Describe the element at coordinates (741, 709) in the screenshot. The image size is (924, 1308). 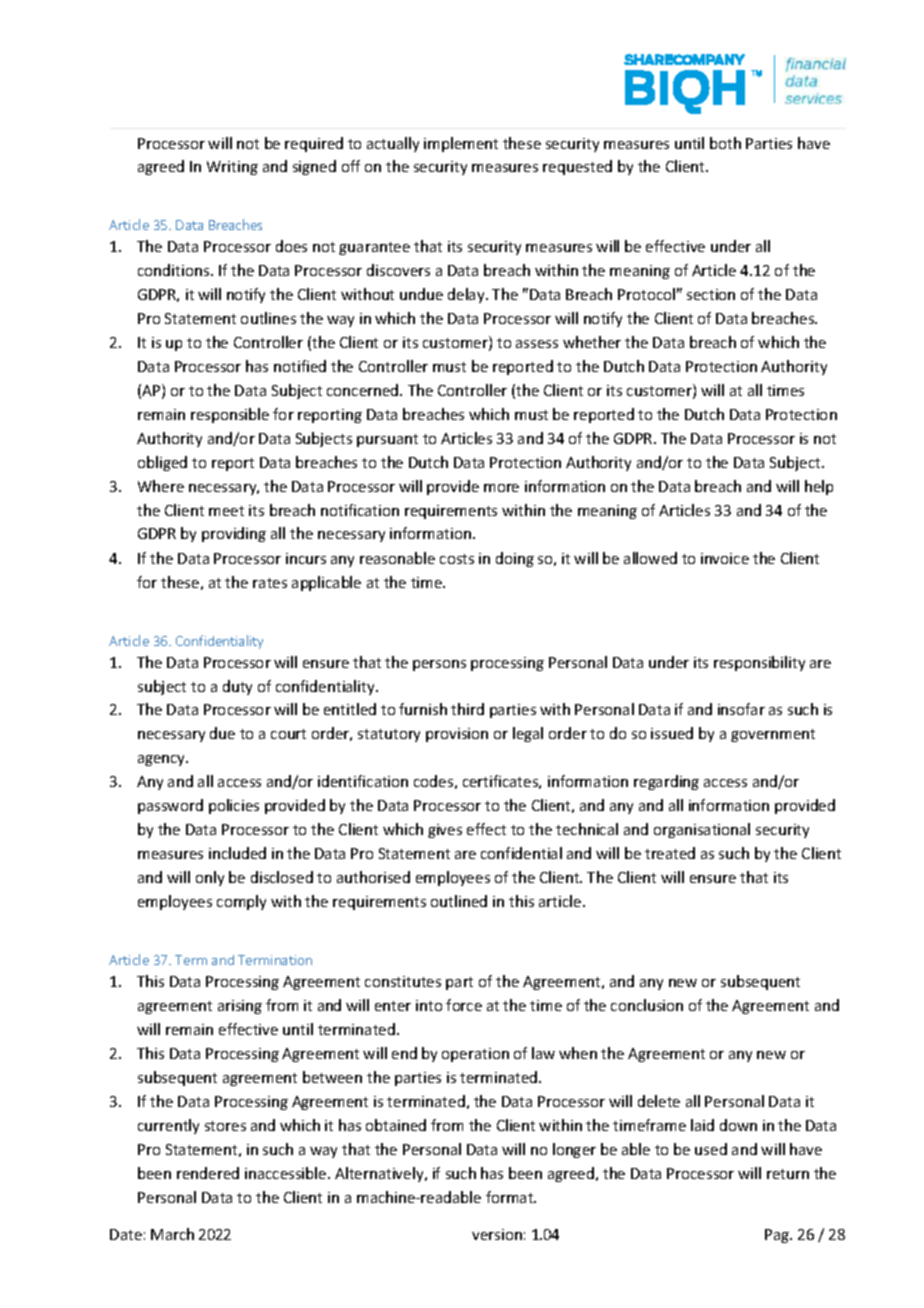
I see `insofar` at that location.
